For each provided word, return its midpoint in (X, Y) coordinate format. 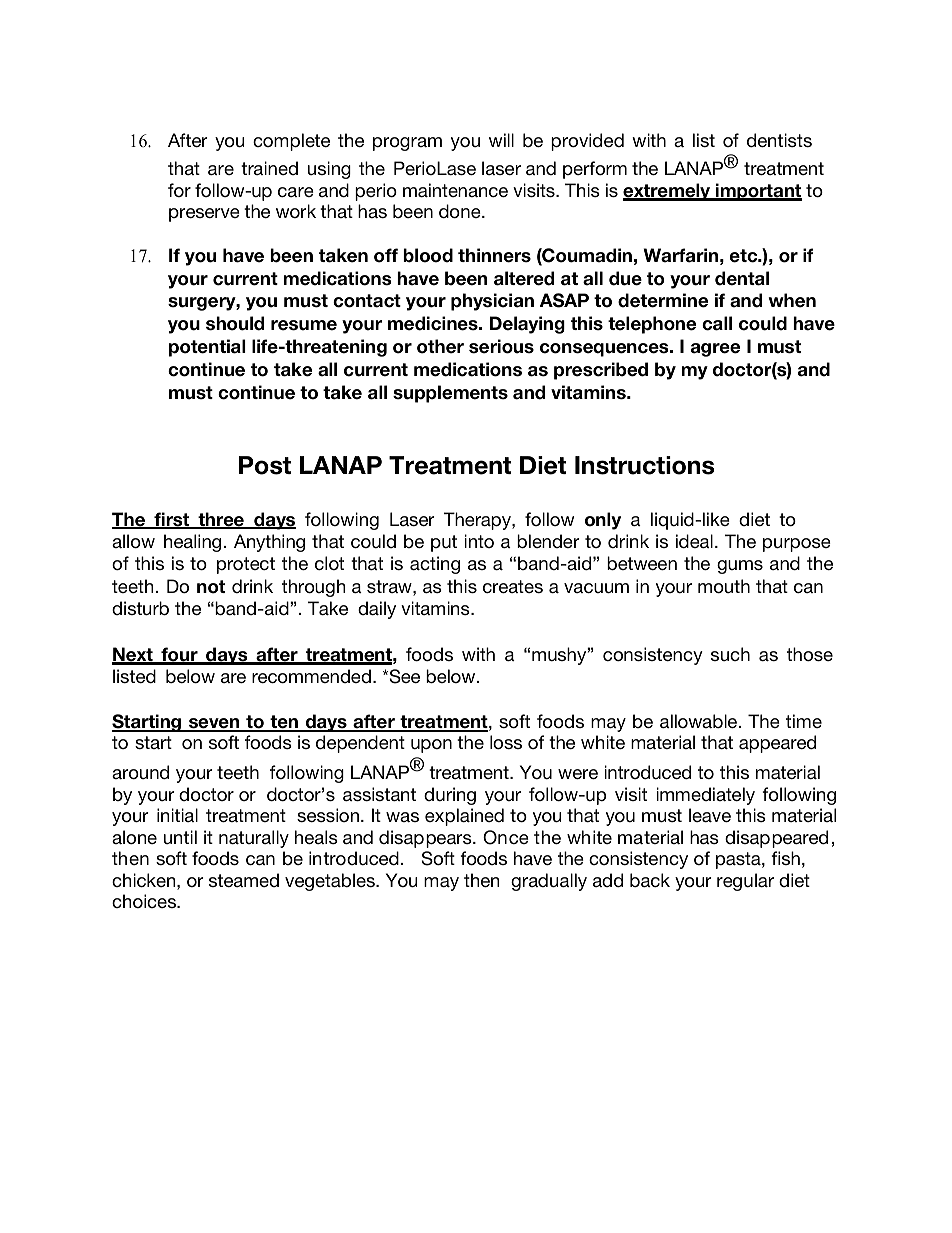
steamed (244, 880)
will (501, 140)
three (221, 520)
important (758, 192)
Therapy (478, 521)
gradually (549, 882)
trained (269, 168)
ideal (694, 541)
